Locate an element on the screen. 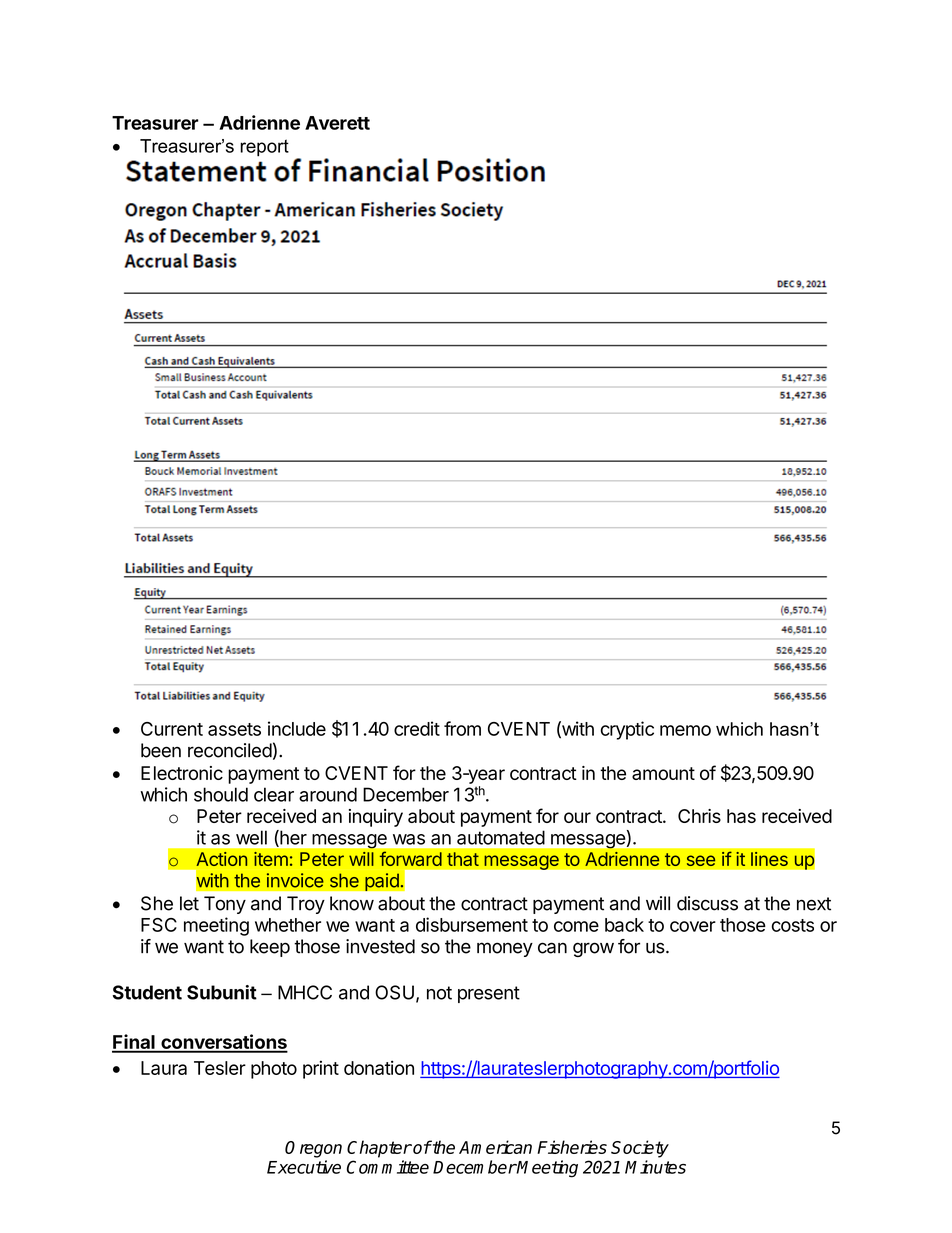  assets is located at coordinates (234, 729).
